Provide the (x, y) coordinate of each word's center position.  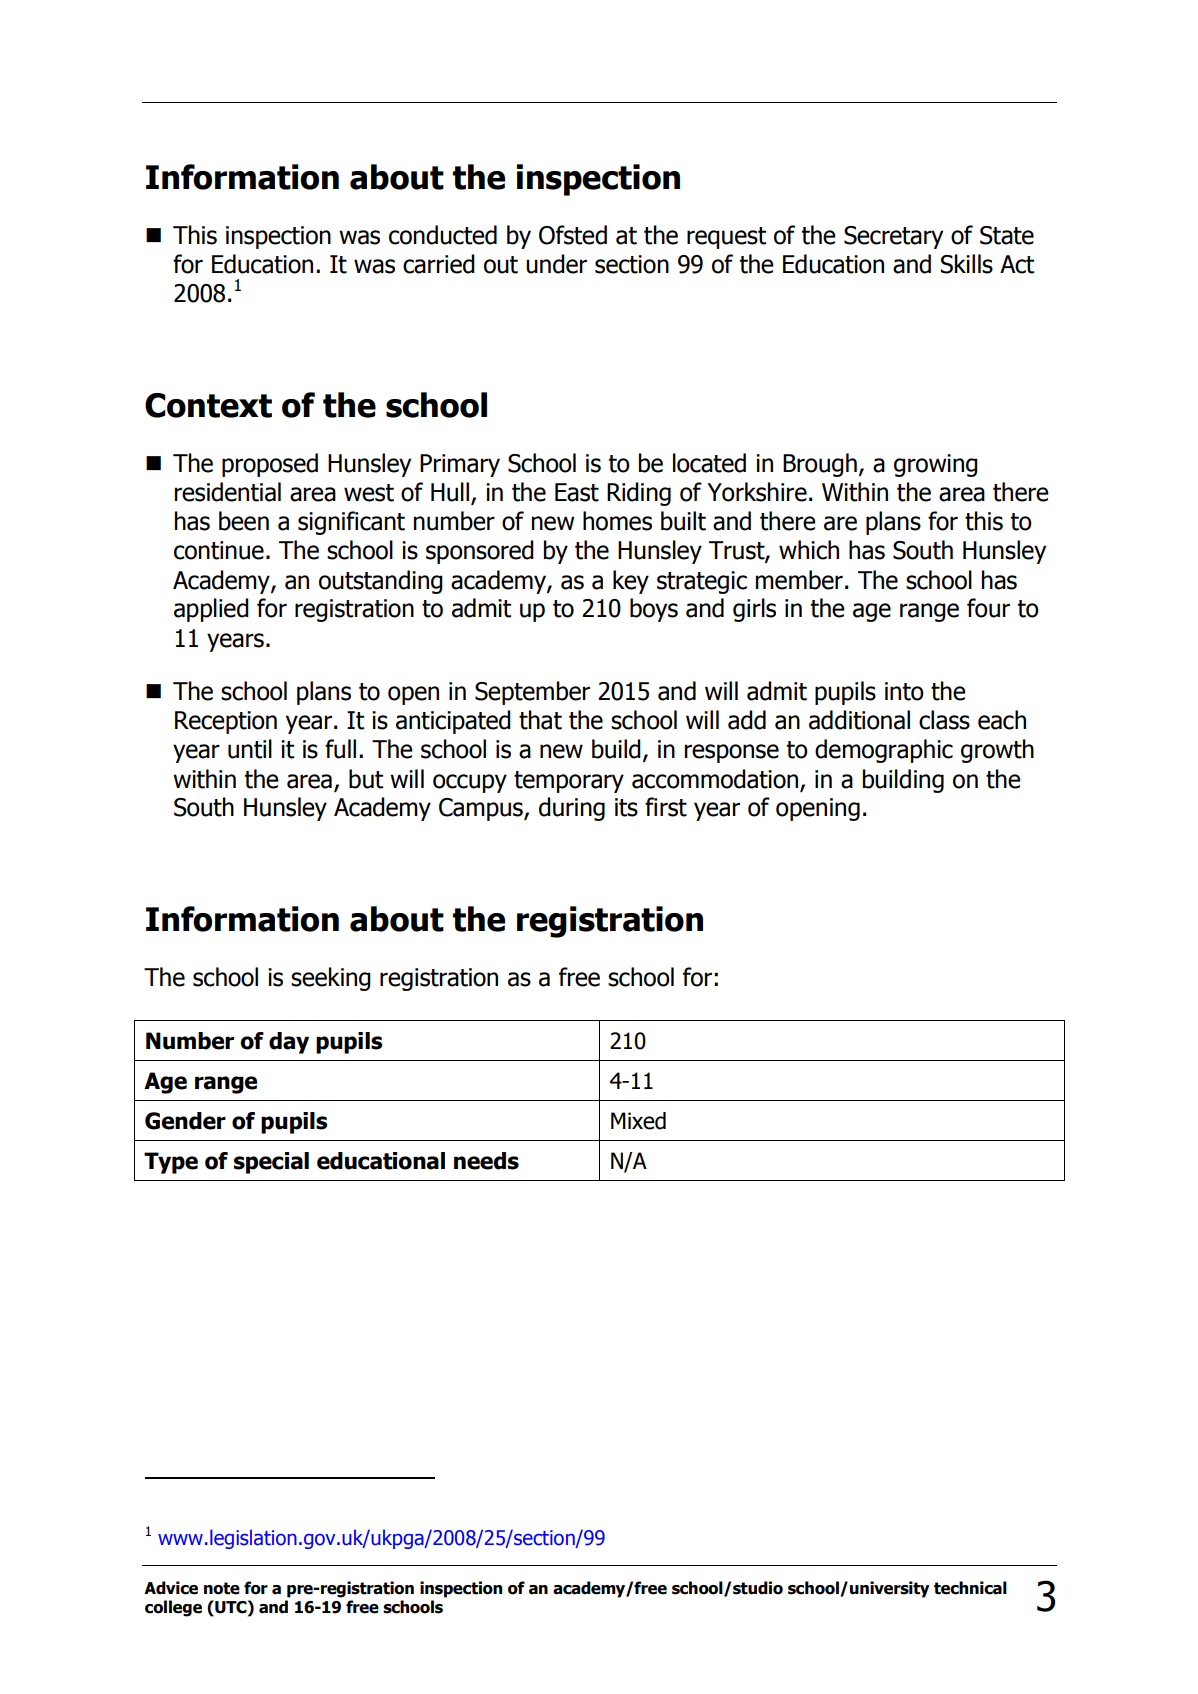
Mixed (638, 1121)
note (222, 1588)
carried (439, 264)
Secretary (893, 237)
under (556, 264)
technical (970, 1588)
